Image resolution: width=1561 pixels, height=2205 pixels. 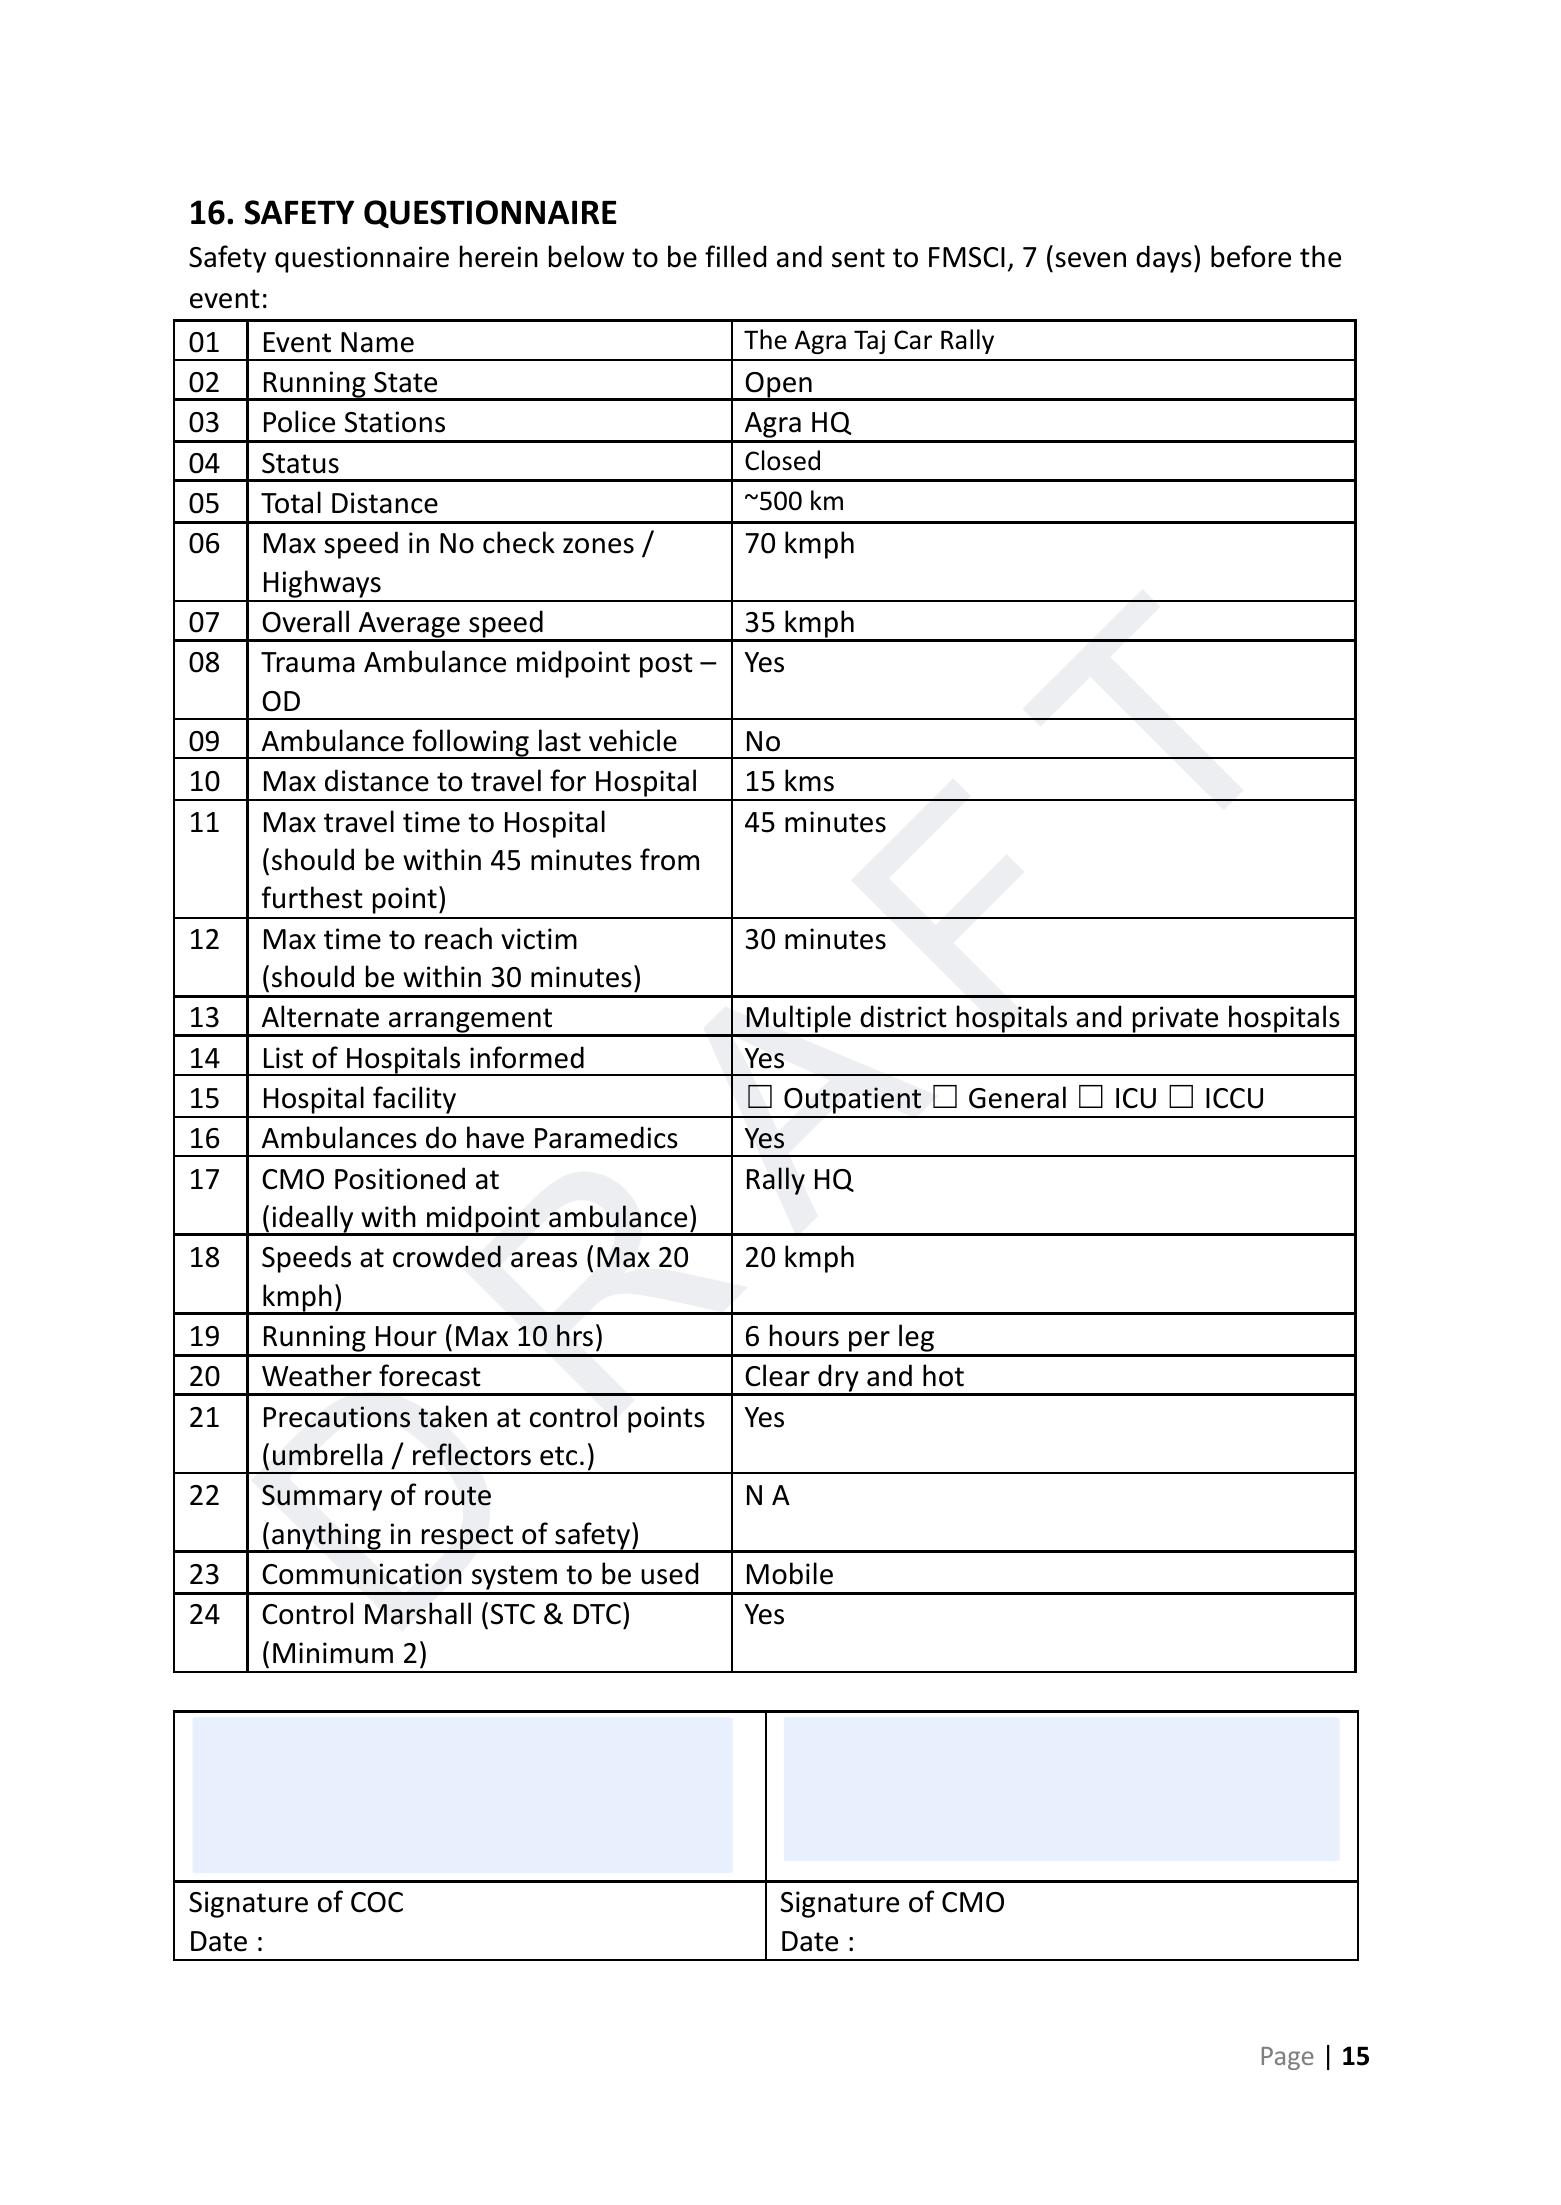 What do you see at coordinates (1164, 259) in the screenshot?
I see `days` at bounding box center [1164, 259].
